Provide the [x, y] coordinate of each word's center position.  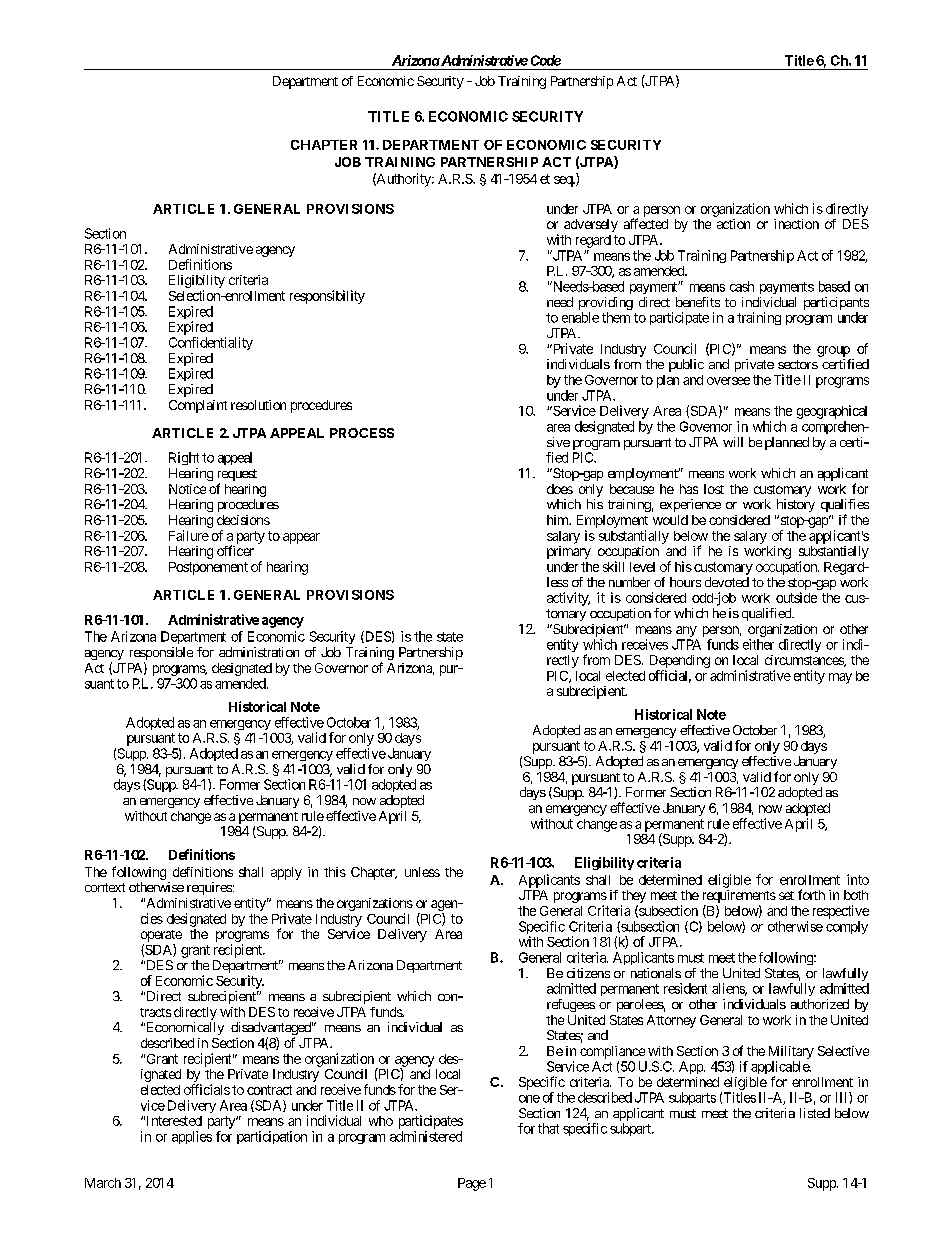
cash [742, 286]
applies [192, 1137]
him [558, 520]
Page [472, 1184]
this [335, 872]
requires [209, 888]
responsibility [327, 297]
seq [564, 181]
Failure [189, 535]
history [796, 505]
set [786, 895]
